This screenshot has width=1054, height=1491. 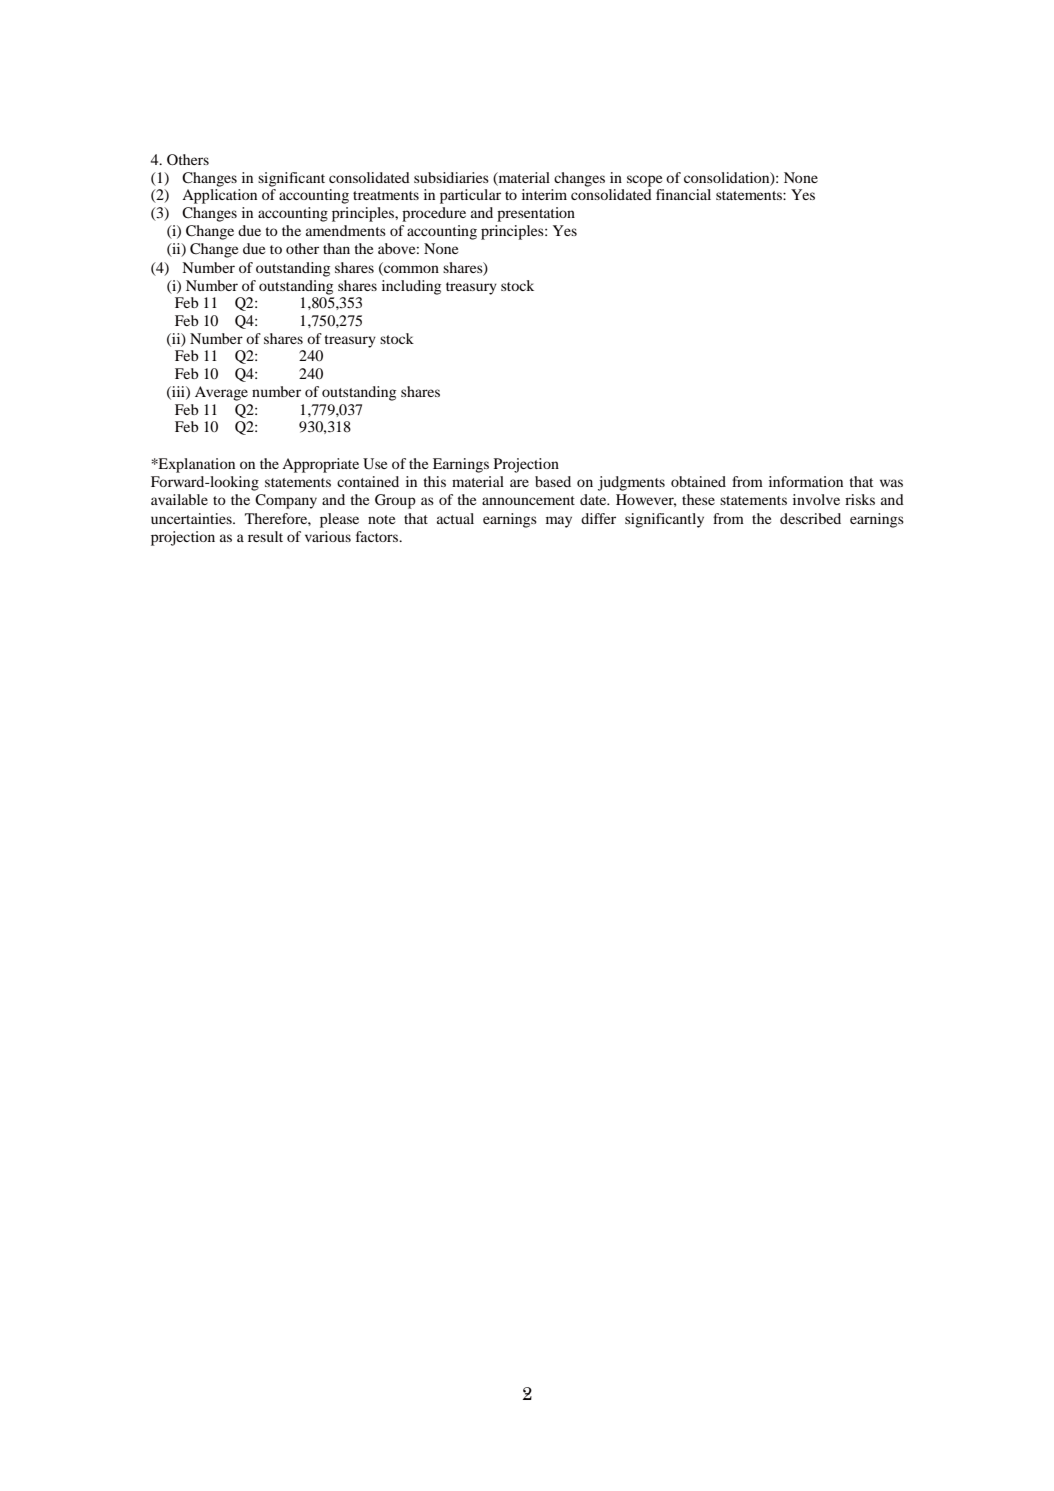 What do you see at coordinates (265, 536) in the screenshot?
I see `result` at bounding box center [265, 536].
